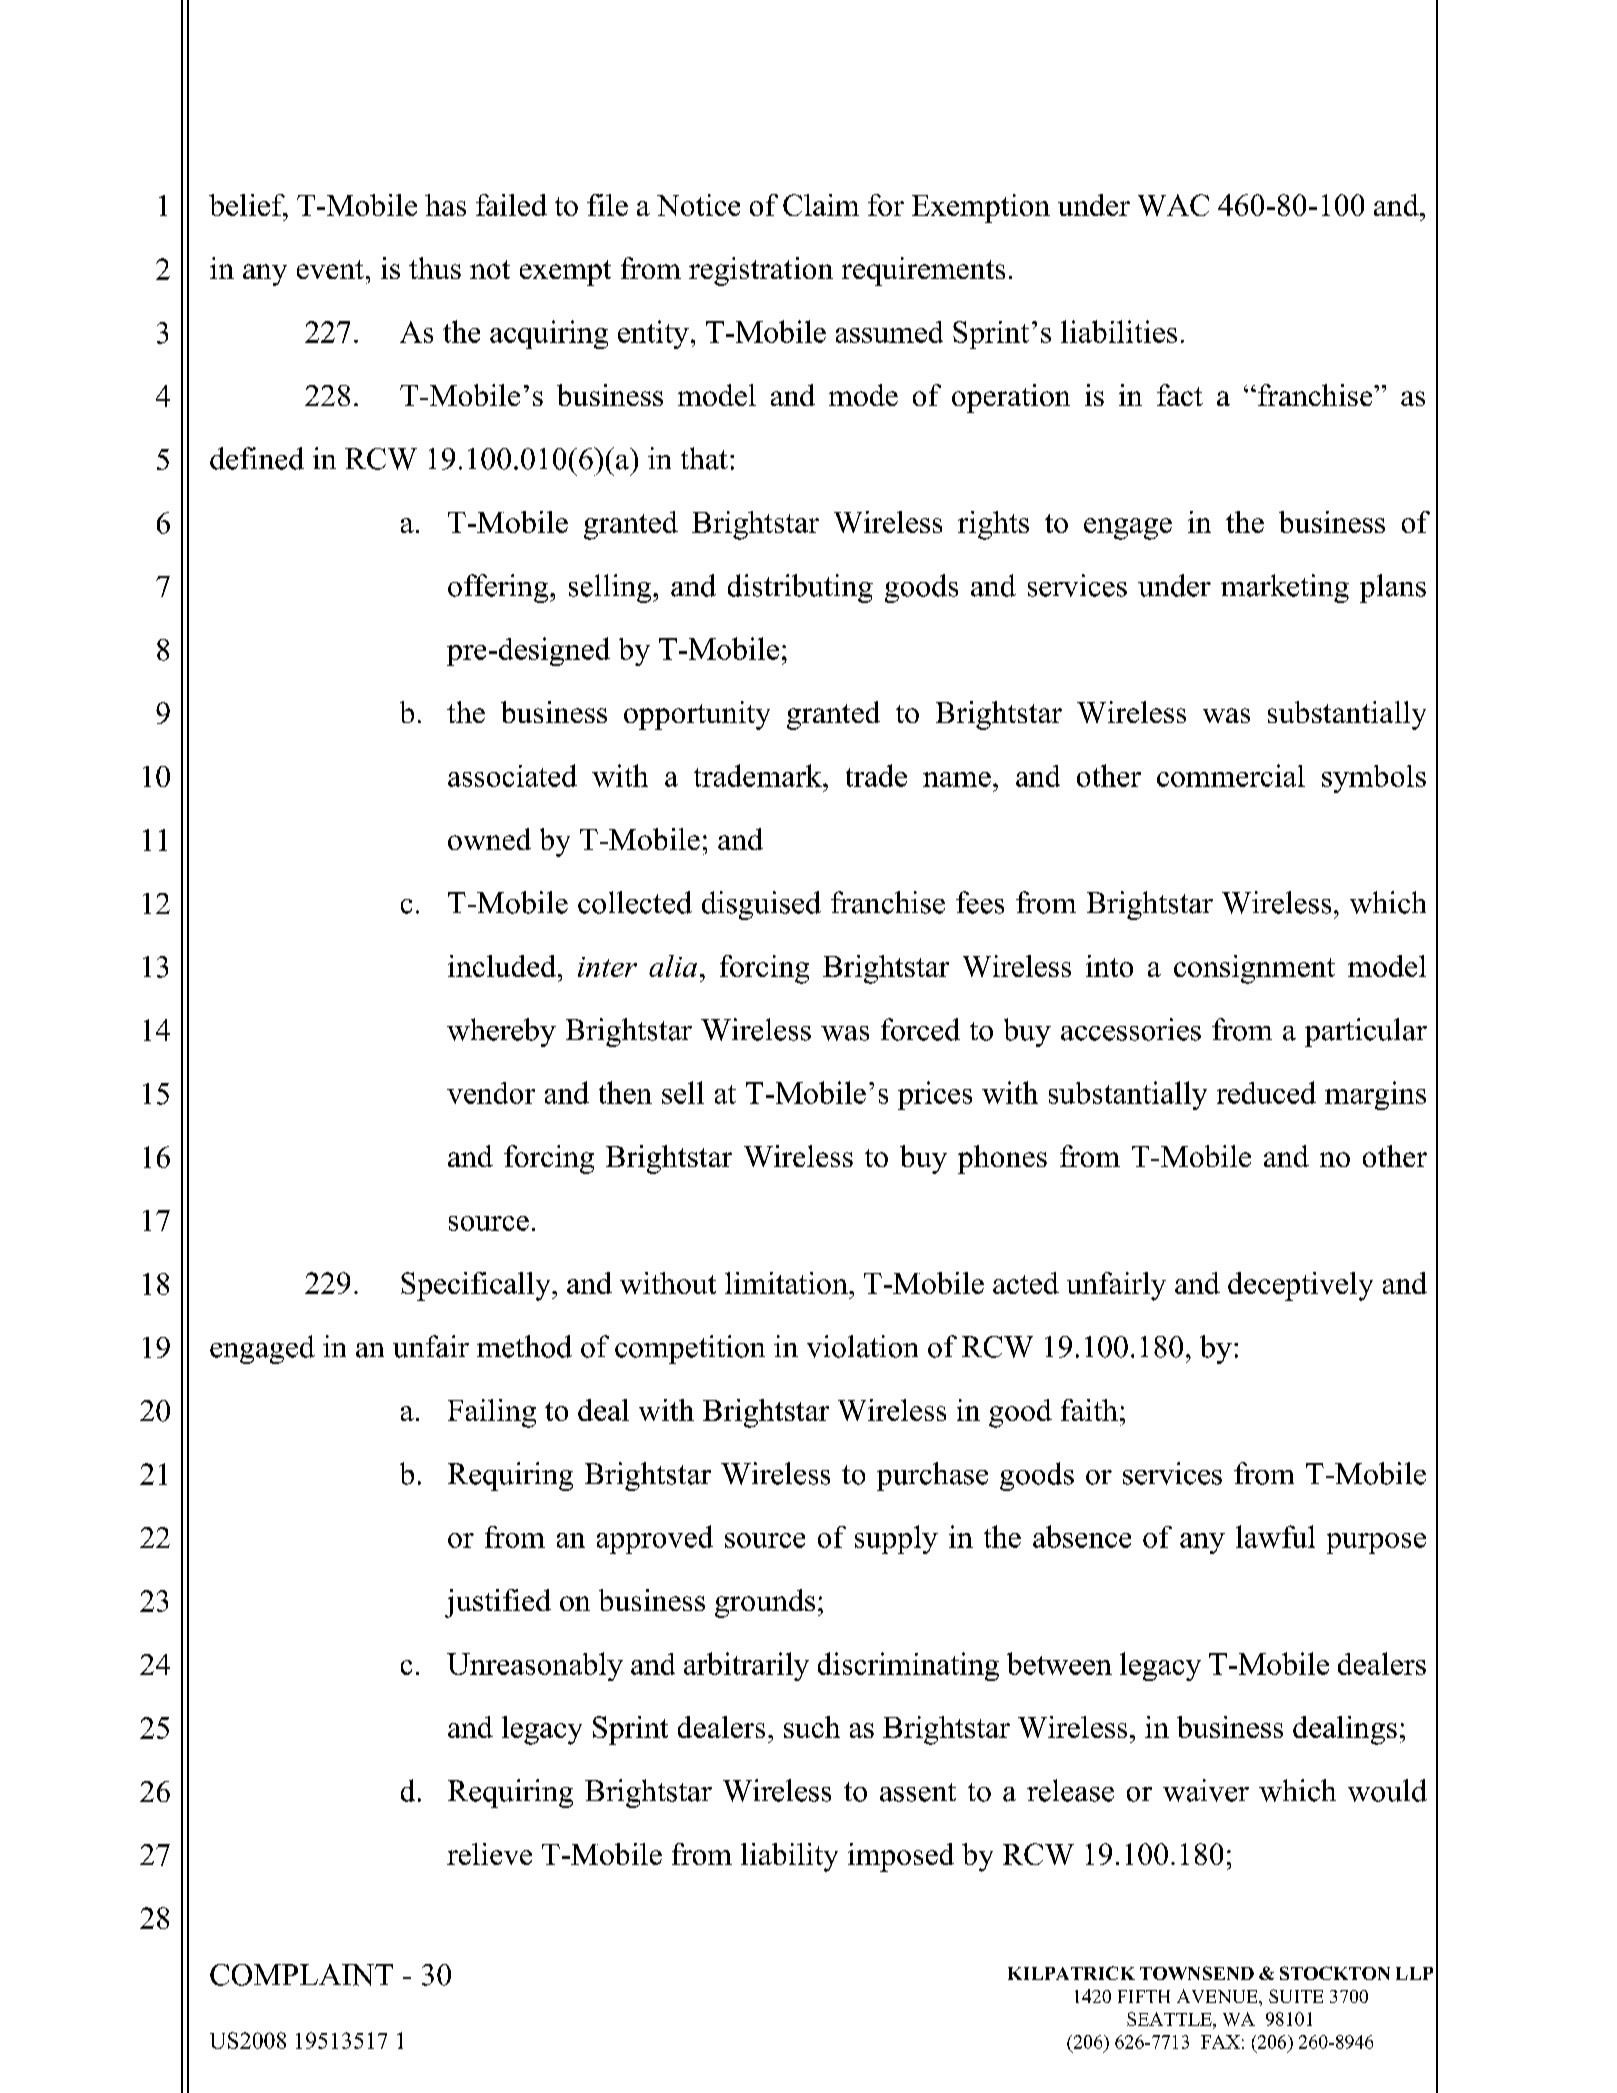  I want to click on WAC, so click(1173, 205).
